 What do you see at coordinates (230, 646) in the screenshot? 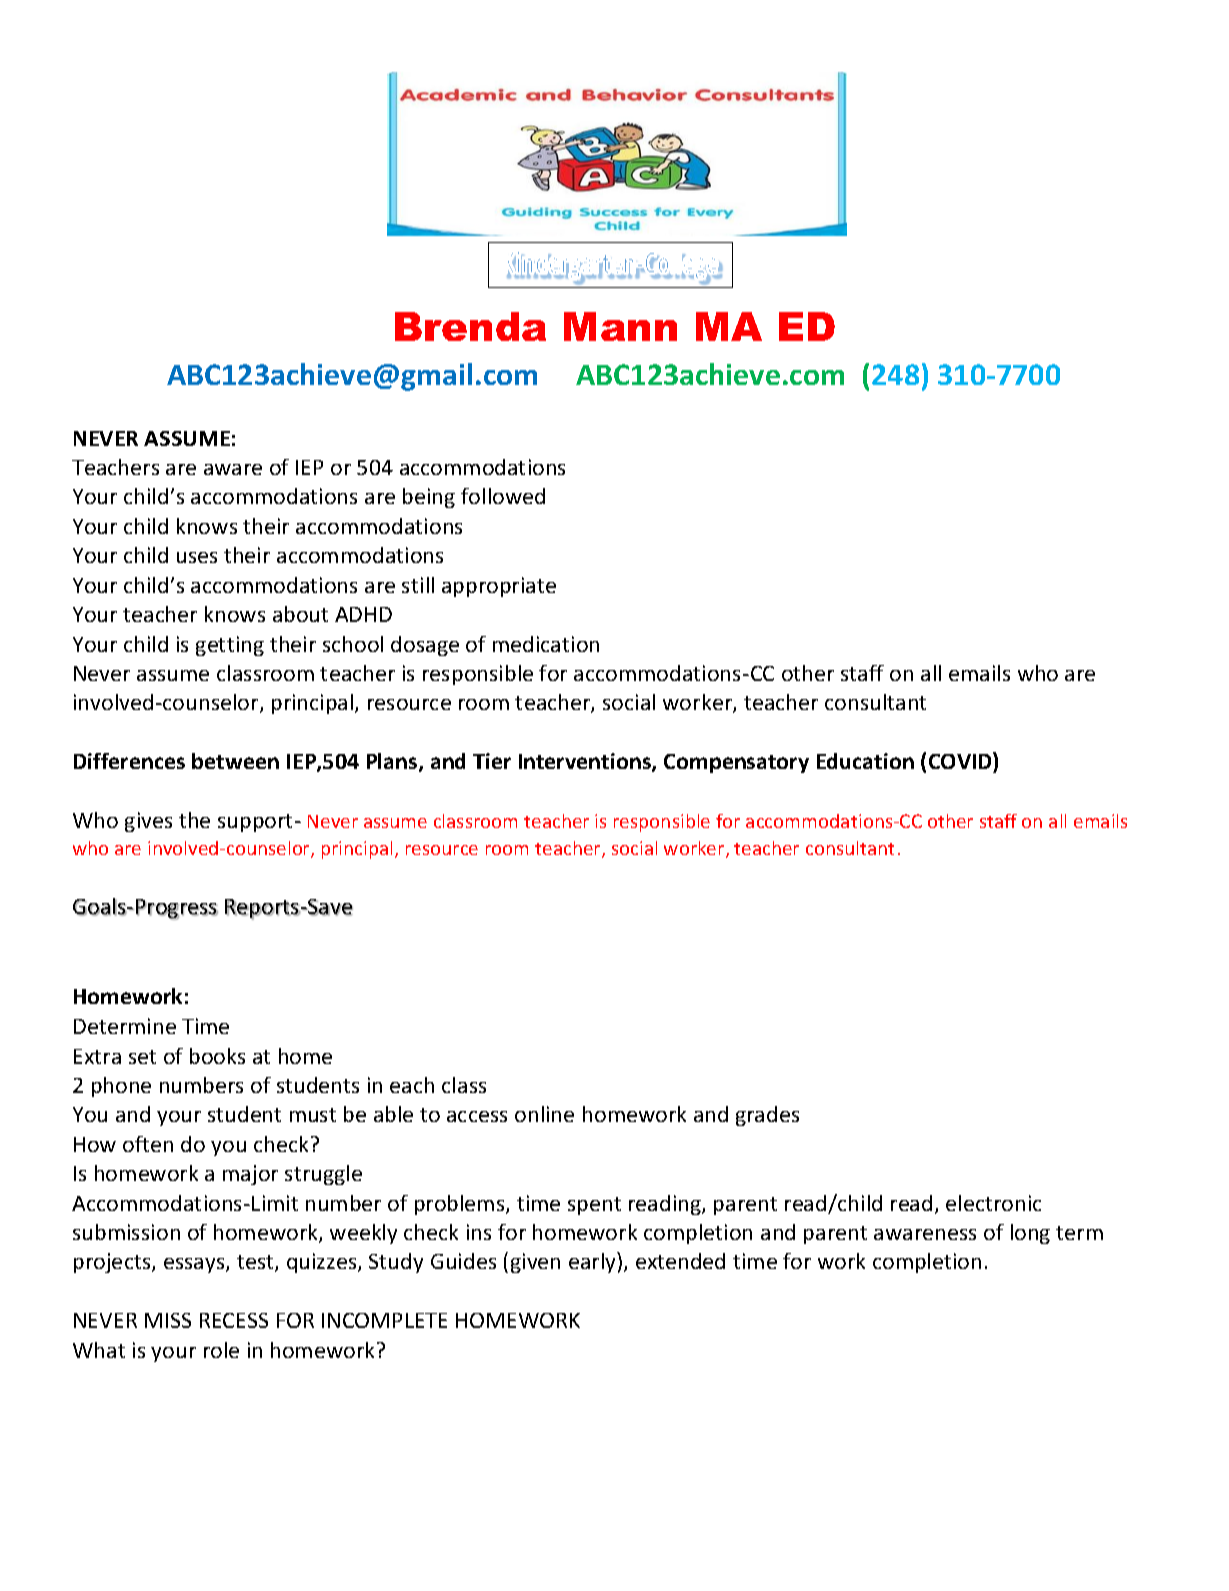
I see `getting` at bounding box center [230, 646].
